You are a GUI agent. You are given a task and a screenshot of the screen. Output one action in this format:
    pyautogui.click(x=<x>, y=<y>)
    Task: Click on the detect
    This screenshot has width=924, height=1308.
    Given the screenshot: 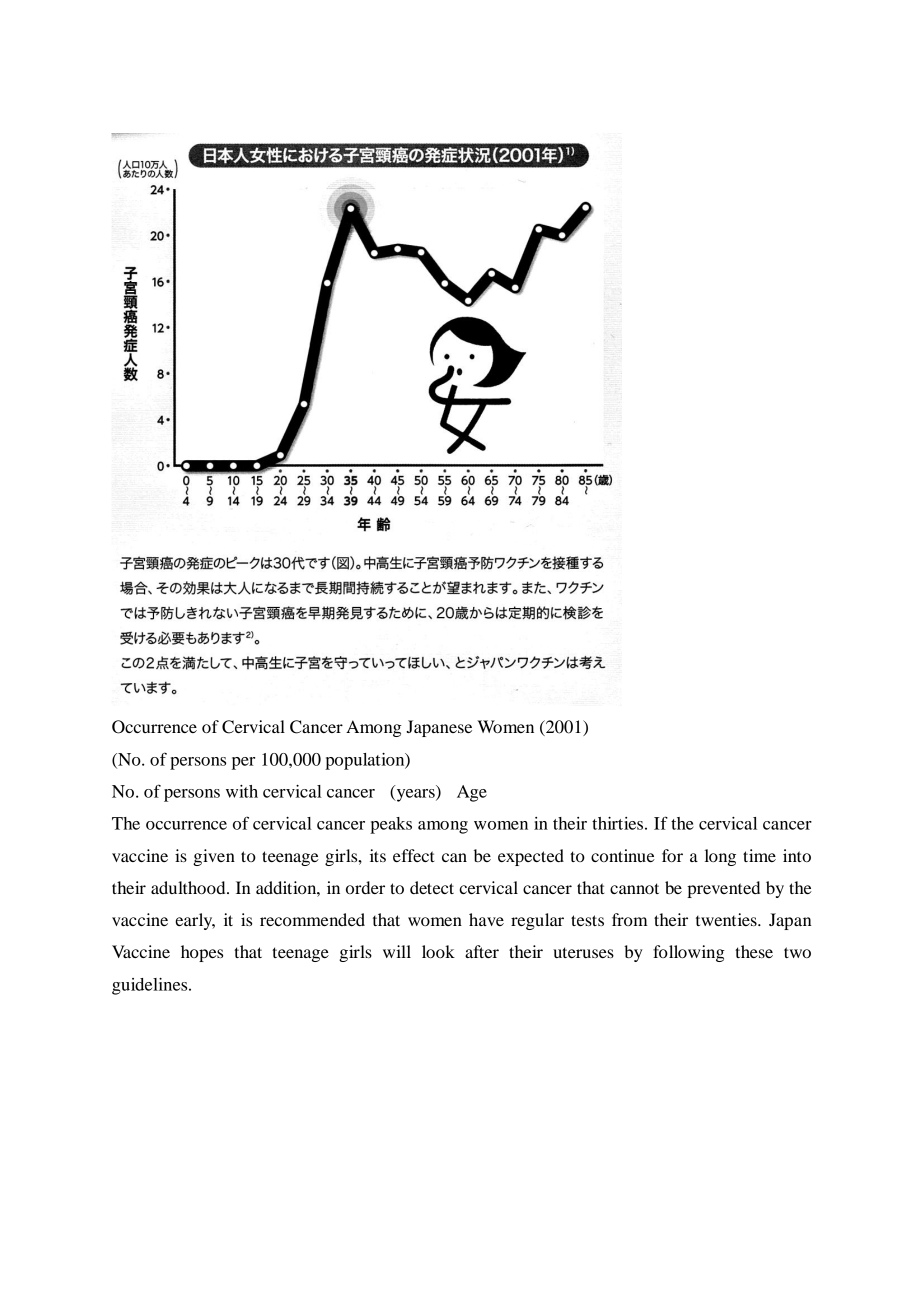 What is the action you would take?
    pyautogui.click(x=432, y=887)
